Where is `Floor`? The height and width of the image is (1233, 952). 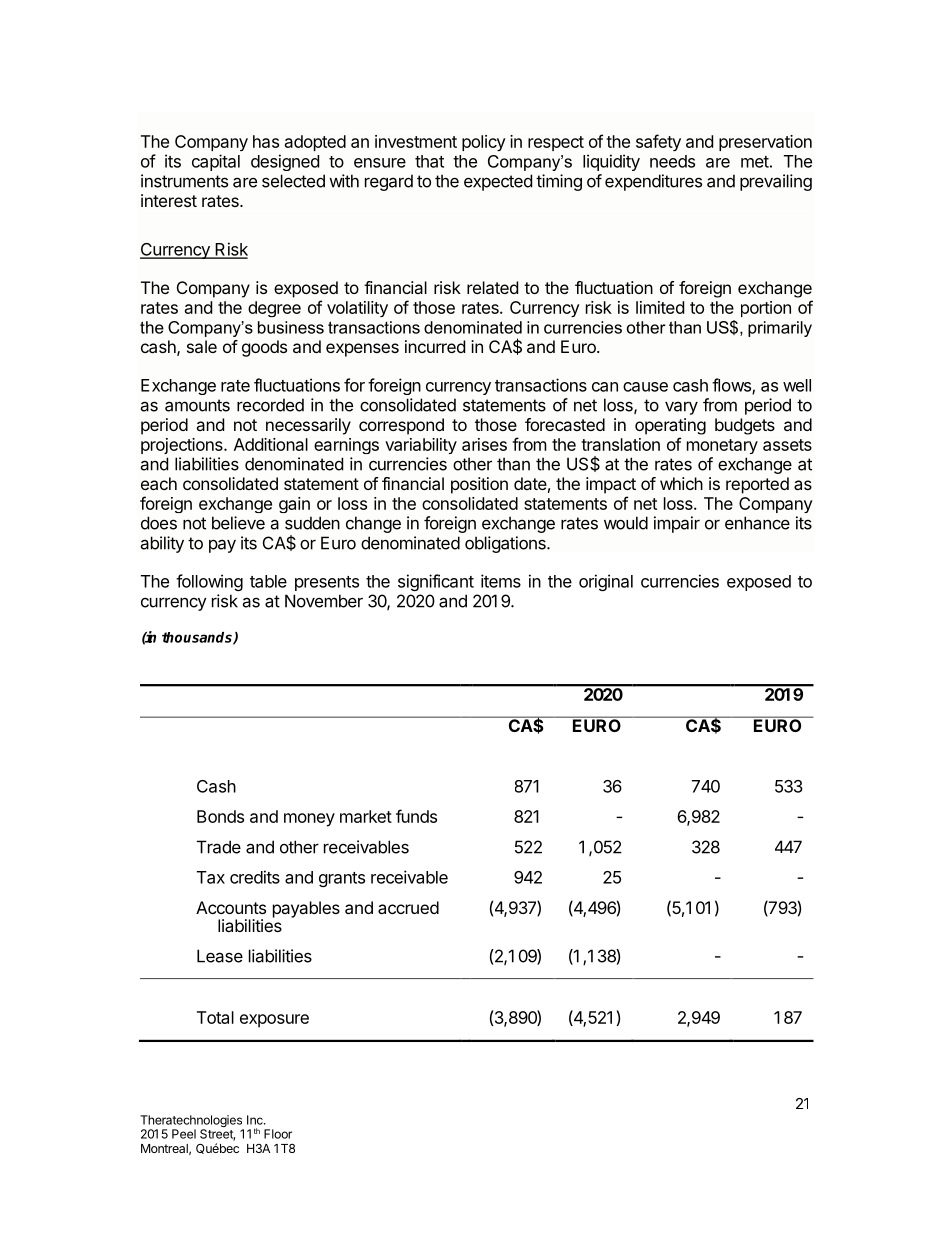 Floor is located at coordinates (278, 1134).
